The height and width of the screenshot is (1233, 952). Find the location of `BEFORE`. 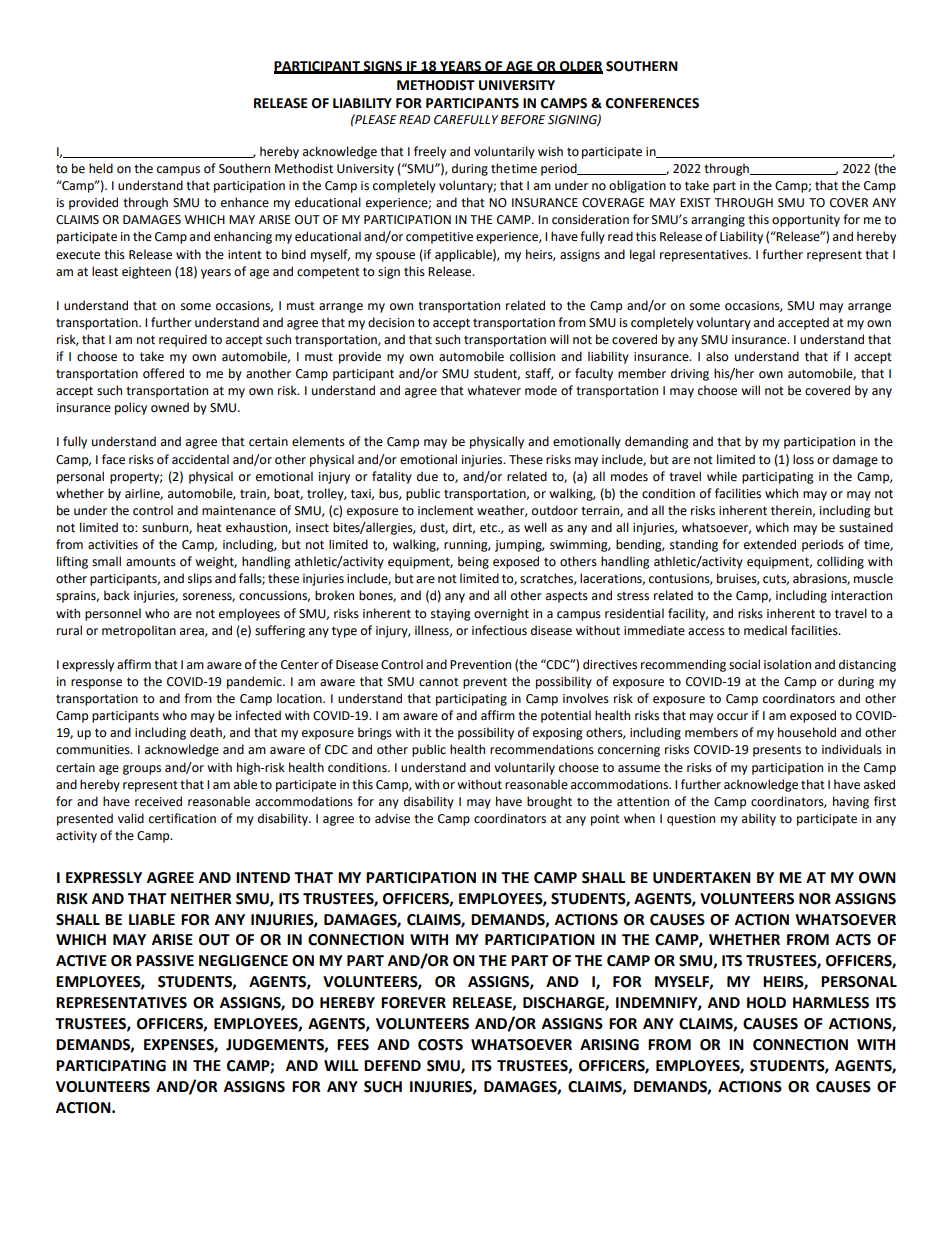

BEFORE is located at coordinates (523, 120).
